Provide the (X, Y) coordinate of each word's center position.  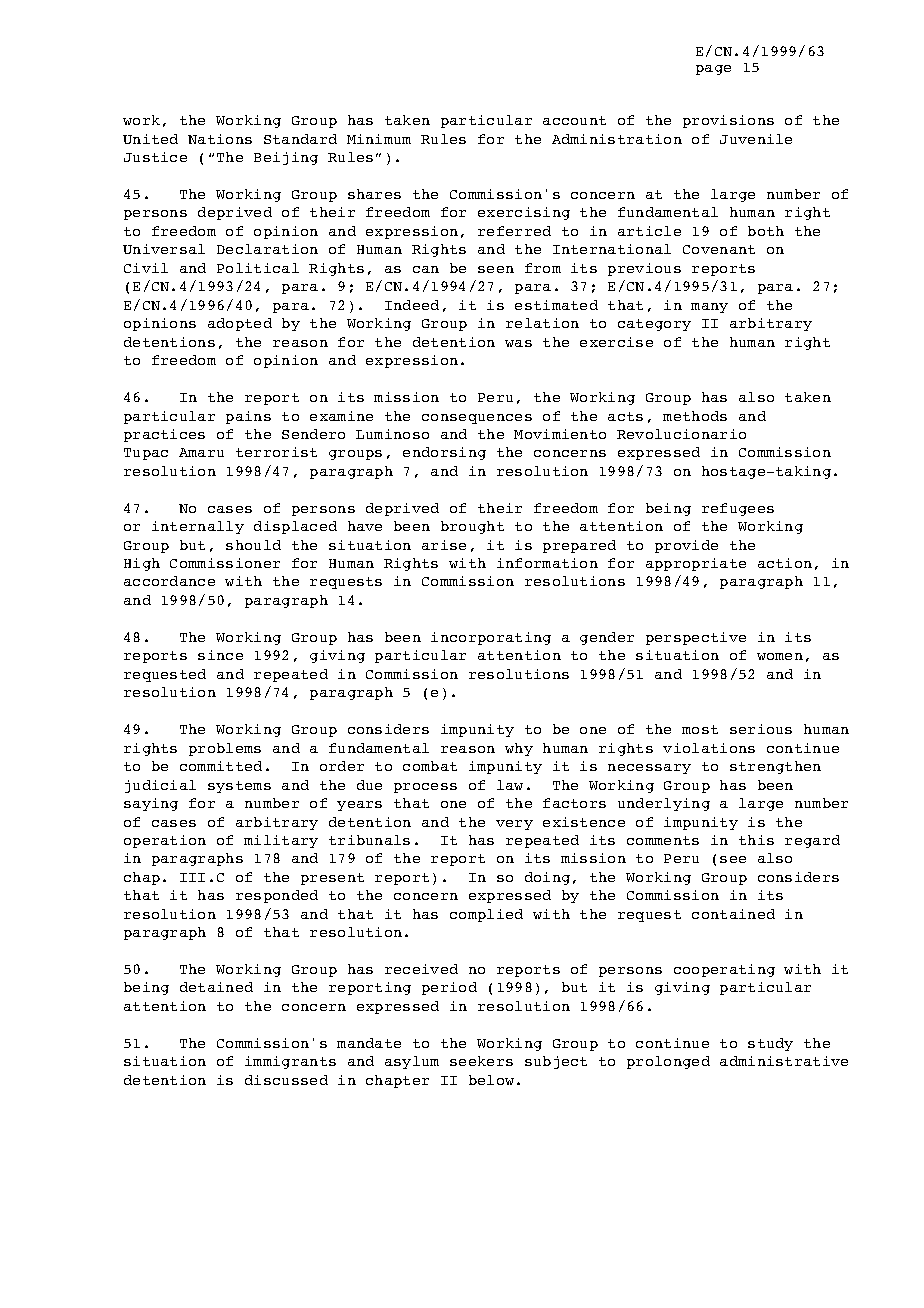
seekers (481, 1061)
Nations (220, 139)
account (574, 120)
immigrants (290, 1062)
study (770, 1044)
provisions (728, 121)
